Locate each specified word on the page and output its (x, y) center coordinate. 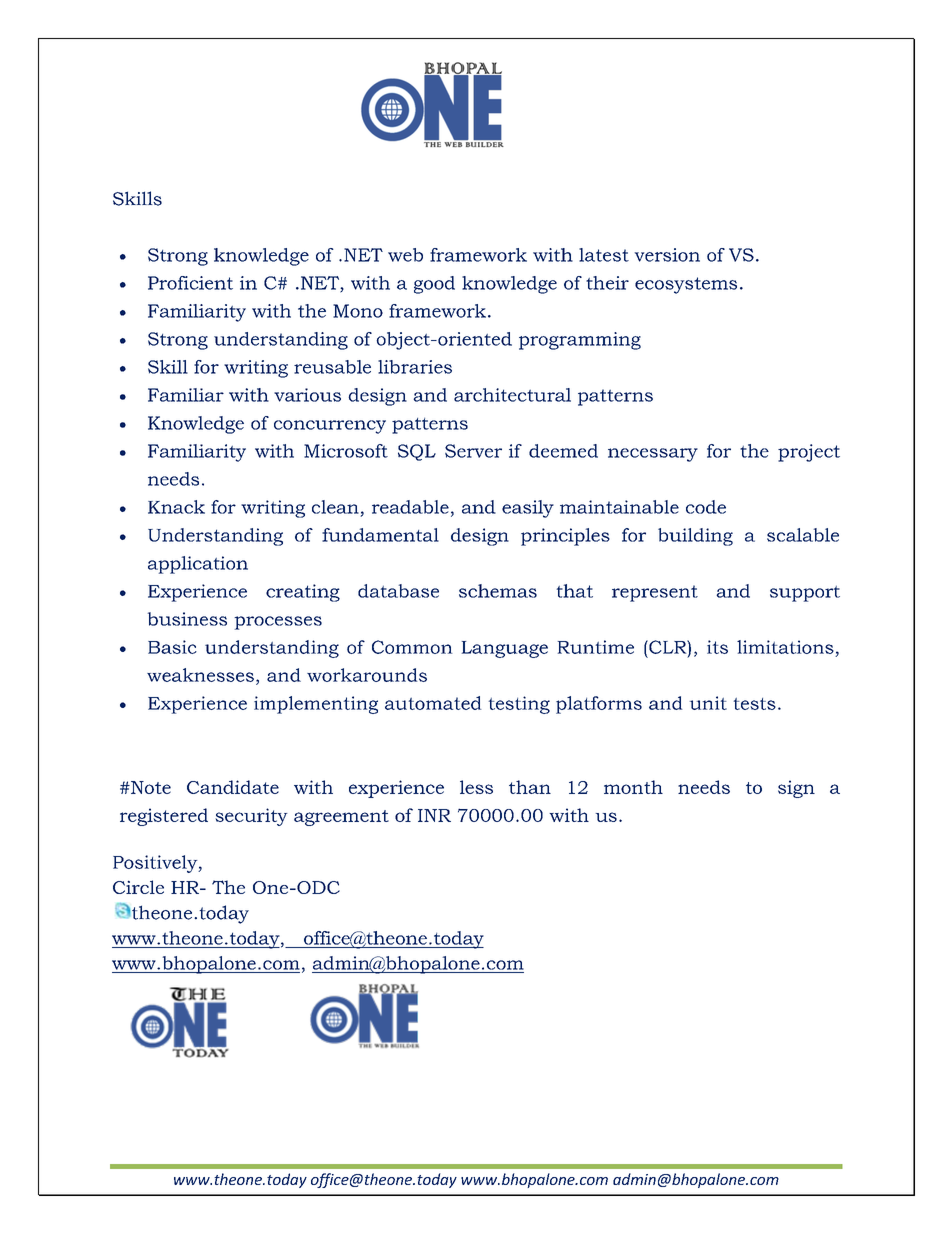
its (717, 647)
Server (473, 451)
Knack (176, 507)
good (434, 285)
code (706, 507)
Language (505, 649)
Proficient (190, 283)
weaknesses (200, 675)
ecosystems (686, 285)
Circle (138, 887)
